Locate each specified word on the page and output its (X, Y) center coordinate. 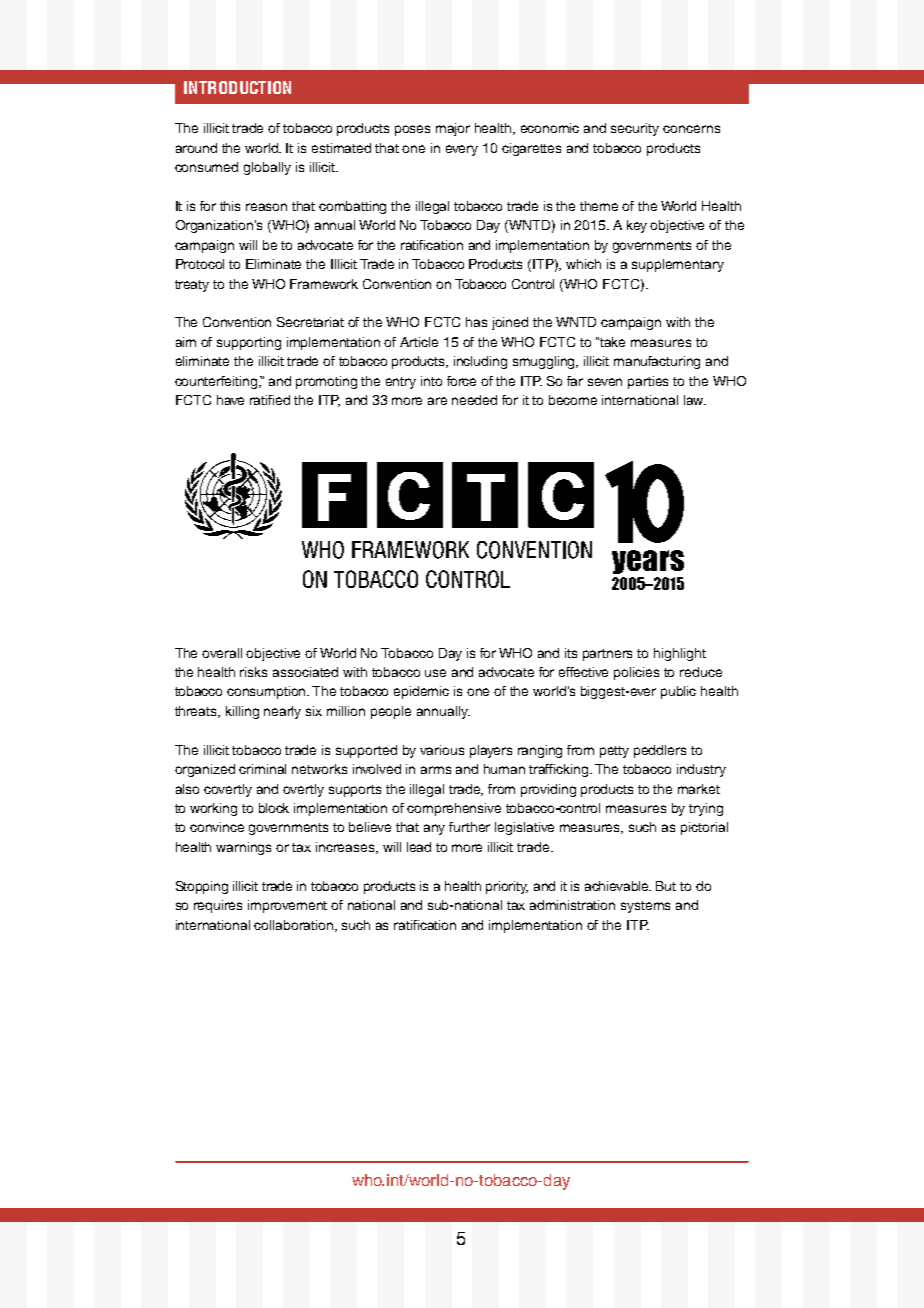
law (695, 400)
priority (507, 887)
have (230, 400)
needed (474, 400)
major (453, 129)
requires (218, 906)
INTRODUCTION (237, 87)
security (635, 129)
